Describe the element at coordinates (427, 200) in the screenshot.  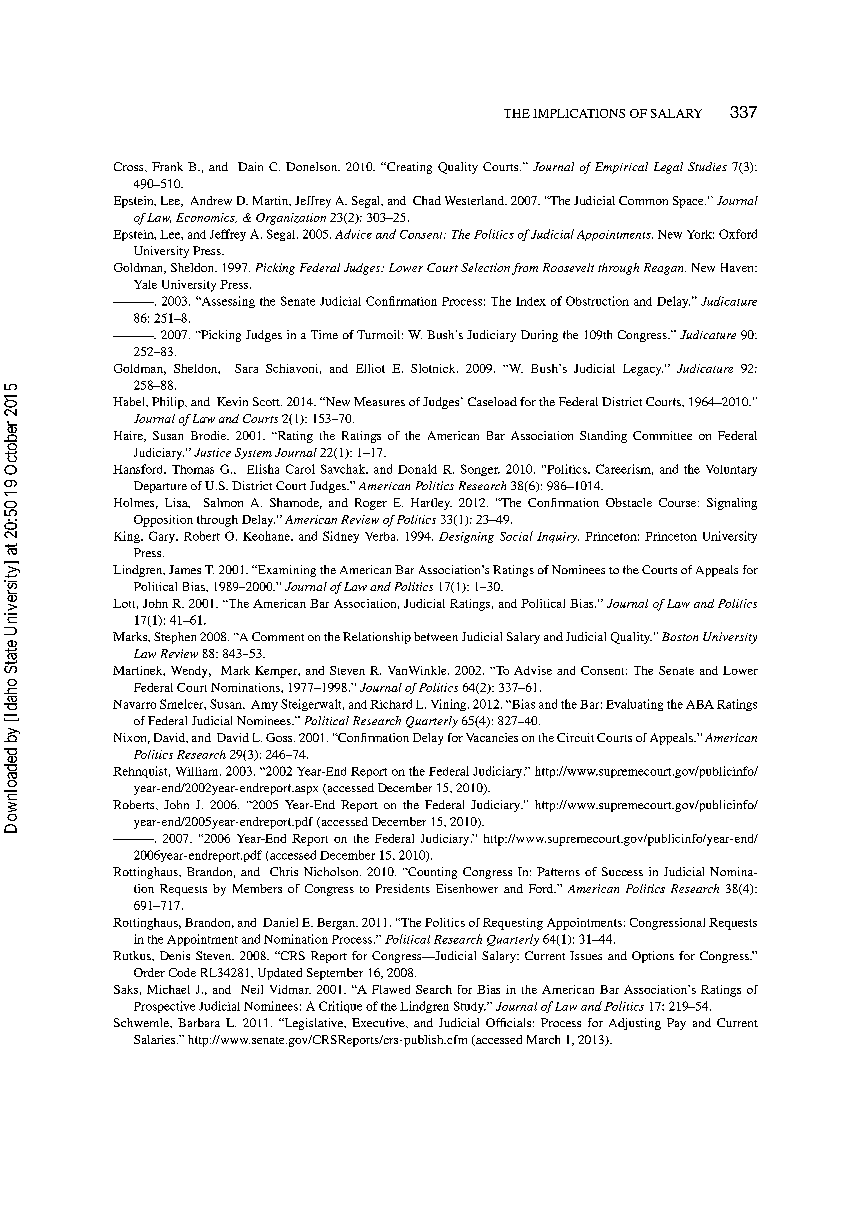
I see `Chad` at that location.
